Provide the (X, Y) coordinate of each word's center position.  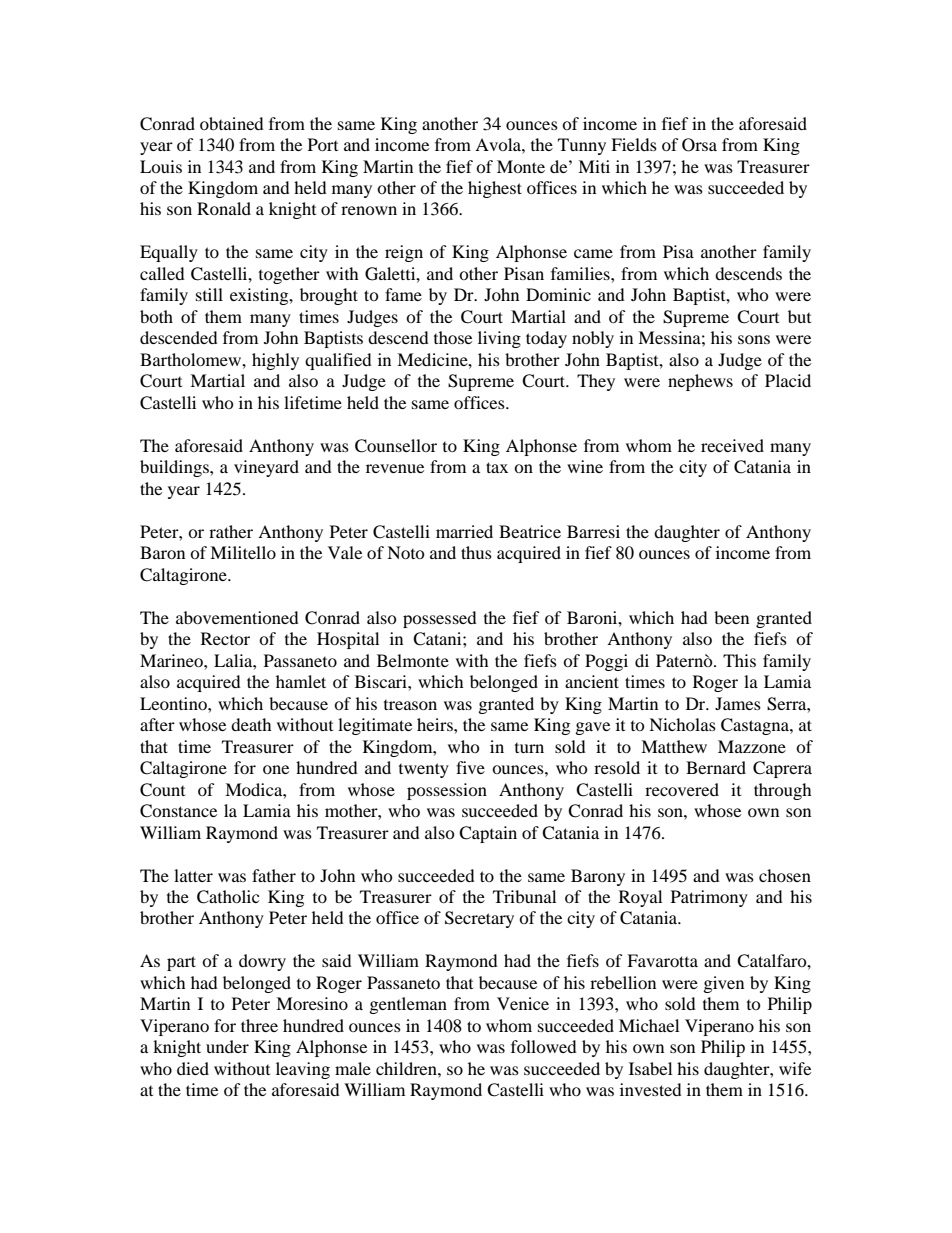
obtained (232, 123)
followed (544, 1046)
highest (495, 189)
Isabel (650, 1068)
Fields (634, 144)
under (227, 1046)
